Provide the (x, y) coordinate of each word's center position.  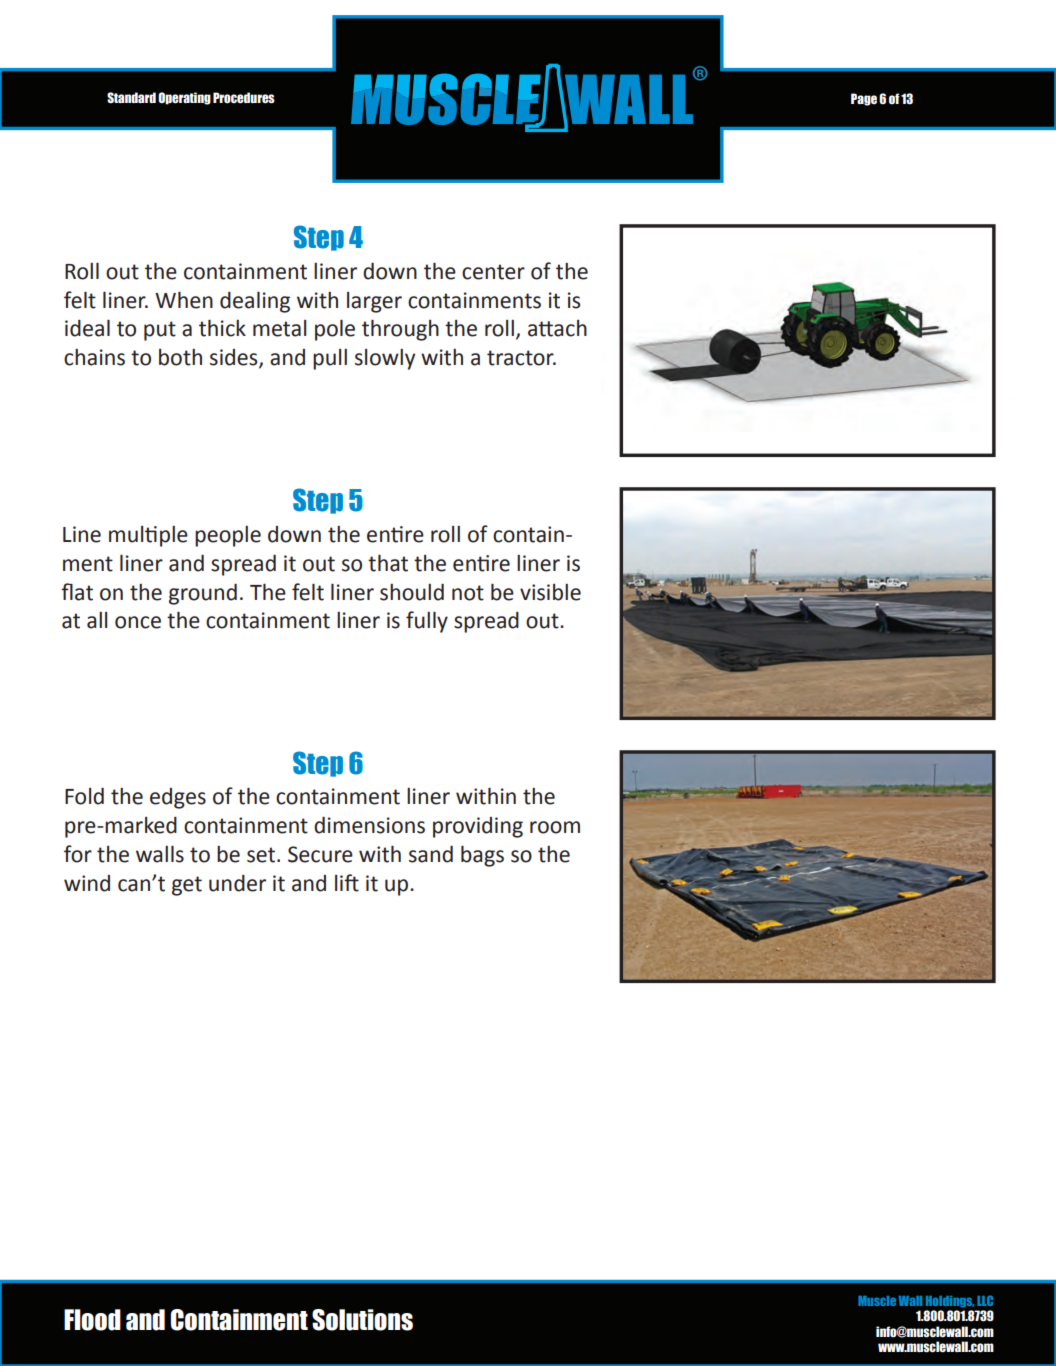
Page (864, 99)
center (493, 272)
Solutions (362, 1320)
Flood (92, 1320)
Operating (184, 98)
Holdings (950, 1302)
